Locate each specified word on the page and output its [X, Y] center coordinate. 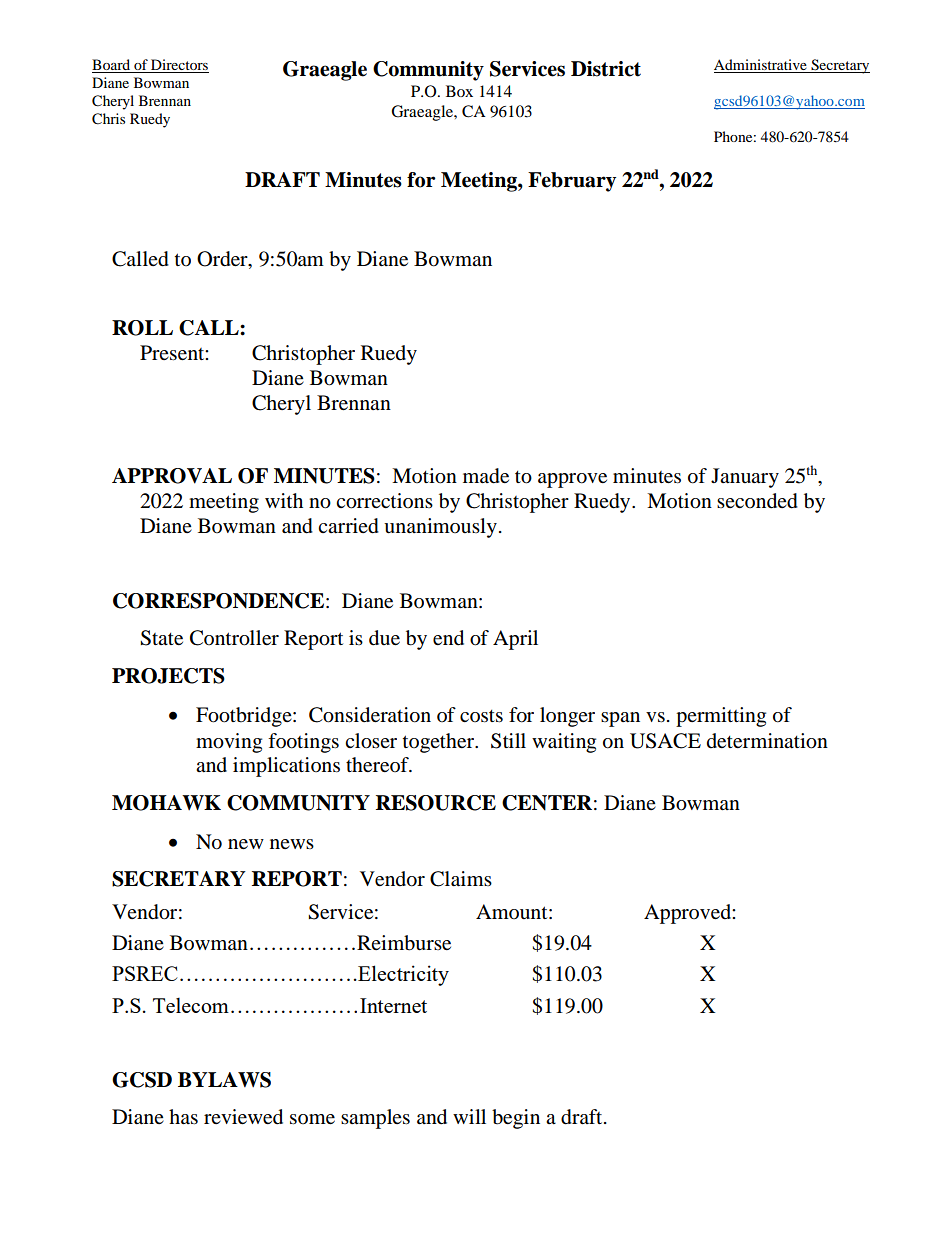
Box [459, 91]
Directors [179, 66]
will [469, 1116]
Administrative [761, 66]
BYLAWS [224, 1080]
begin [516, 1119]
